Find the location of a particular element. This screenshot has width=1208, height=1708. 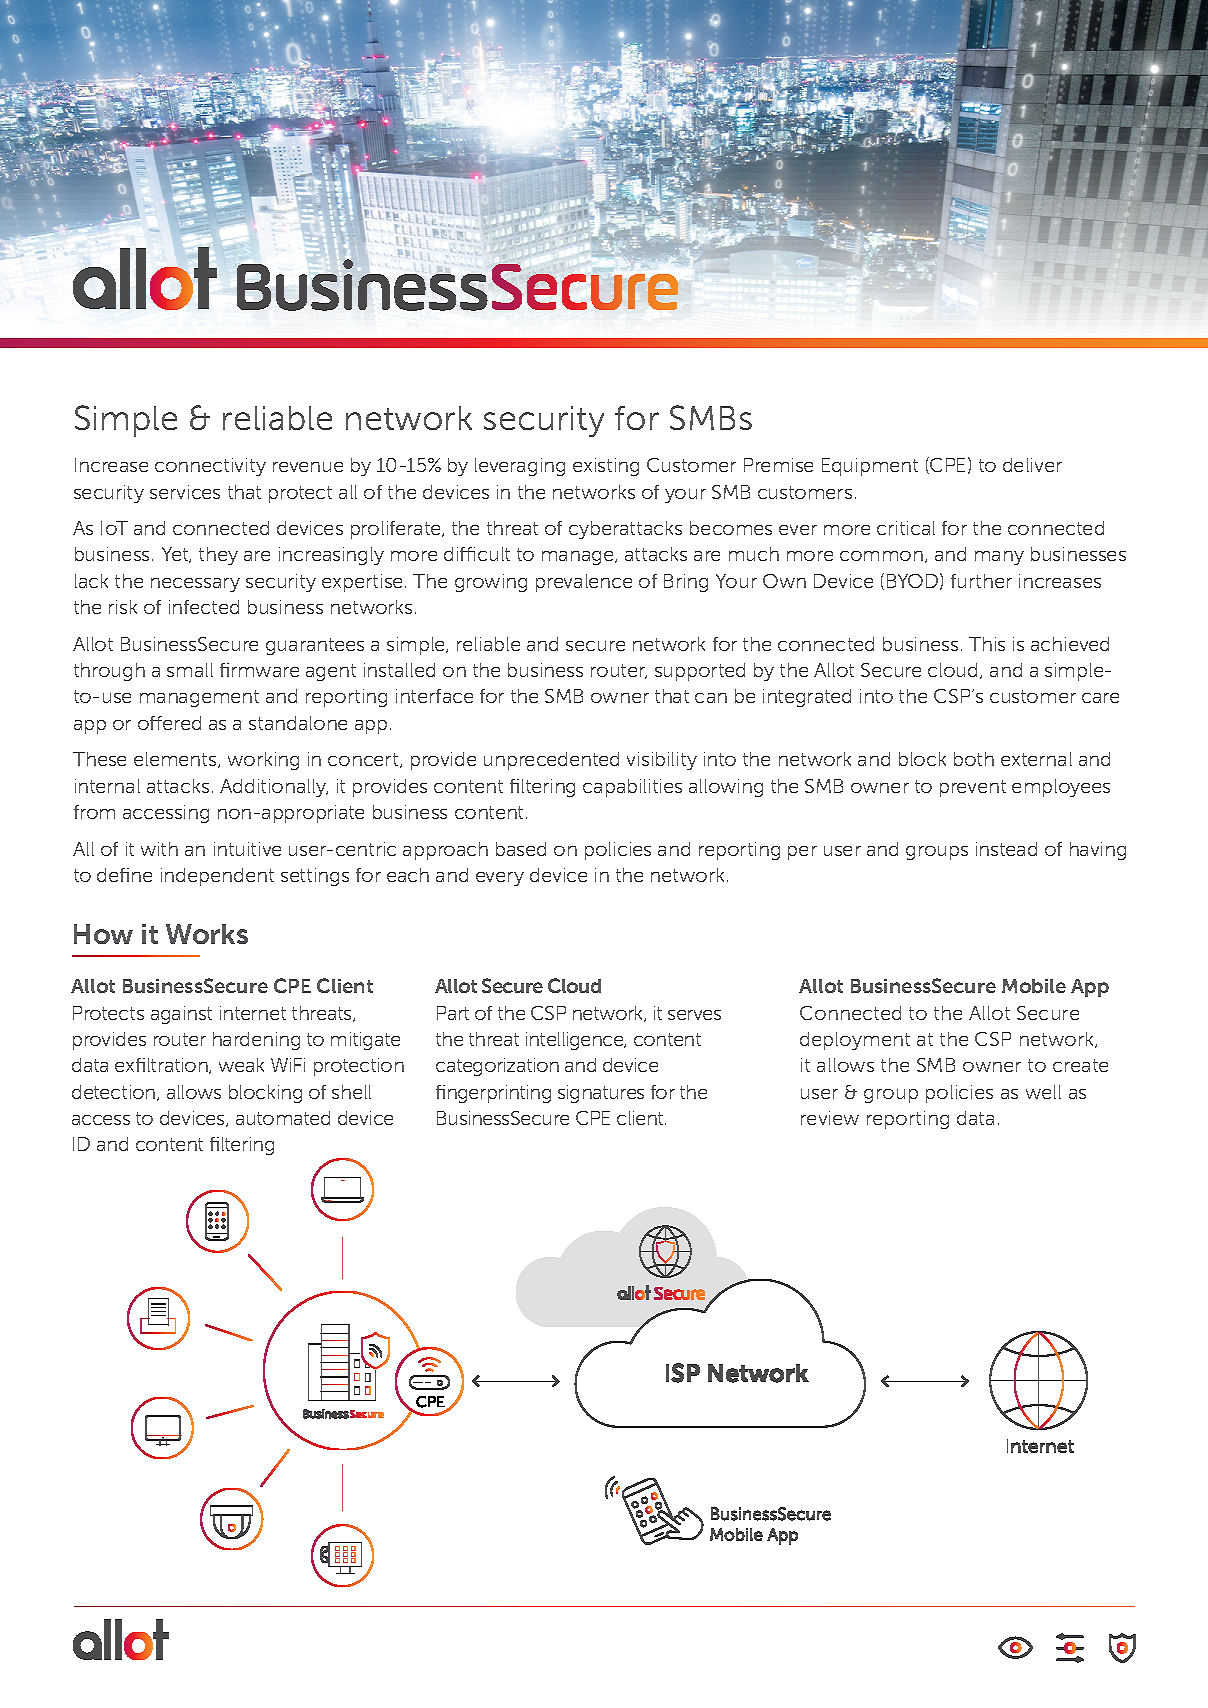

automated is located at coordinates (283, 1118).
